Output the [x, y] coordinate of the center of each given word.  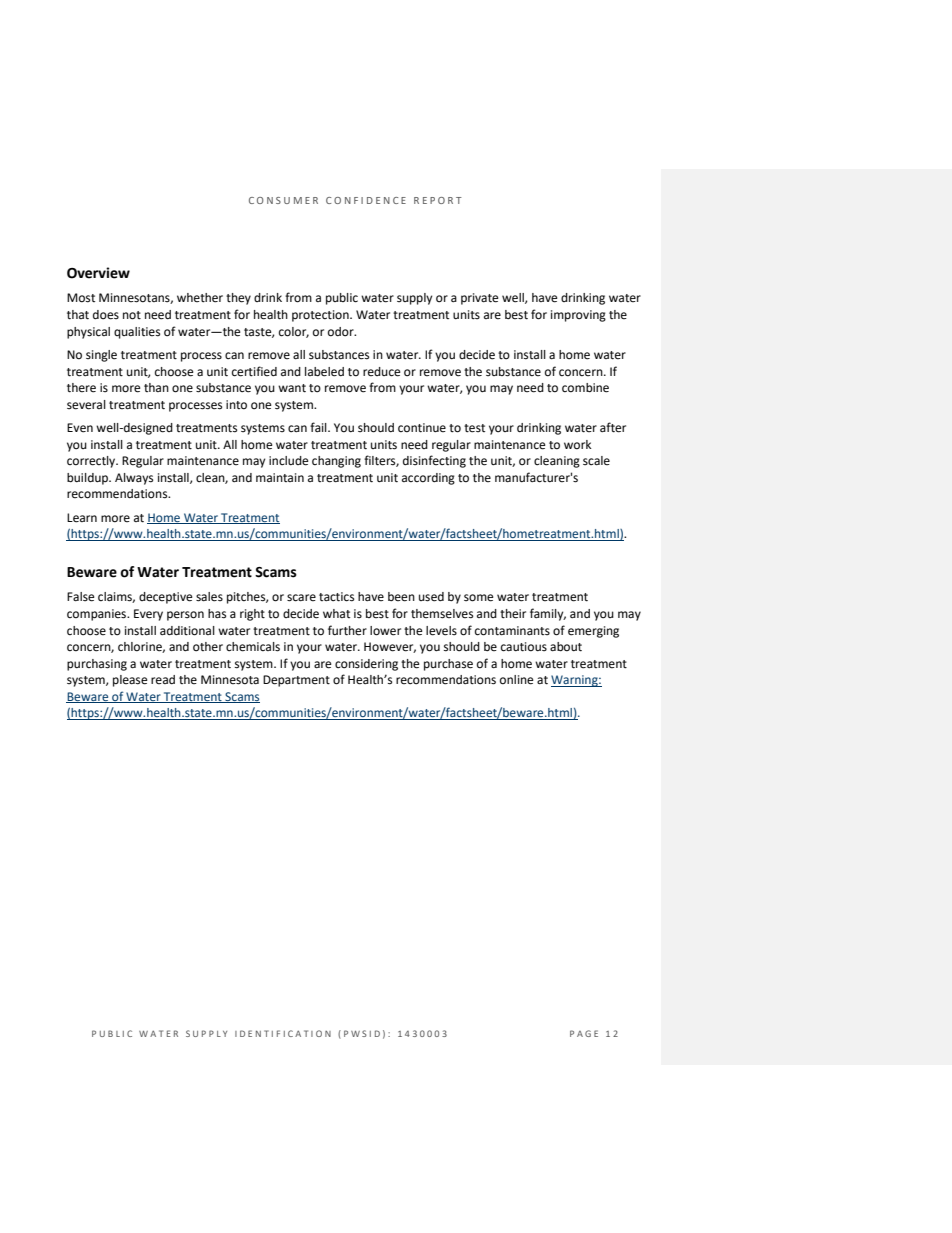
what [336, 613]
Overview [98, 273]
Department [296, 681]
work [578, 445]
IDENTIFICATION [283, 1033]
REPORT [438, 200]
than [156, 387]
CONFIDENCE [366, 200]
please [130, 681]
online [516, 680]
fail [319, 427]
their [513, 614]
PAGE [584, 1033]
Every [148, 615]
